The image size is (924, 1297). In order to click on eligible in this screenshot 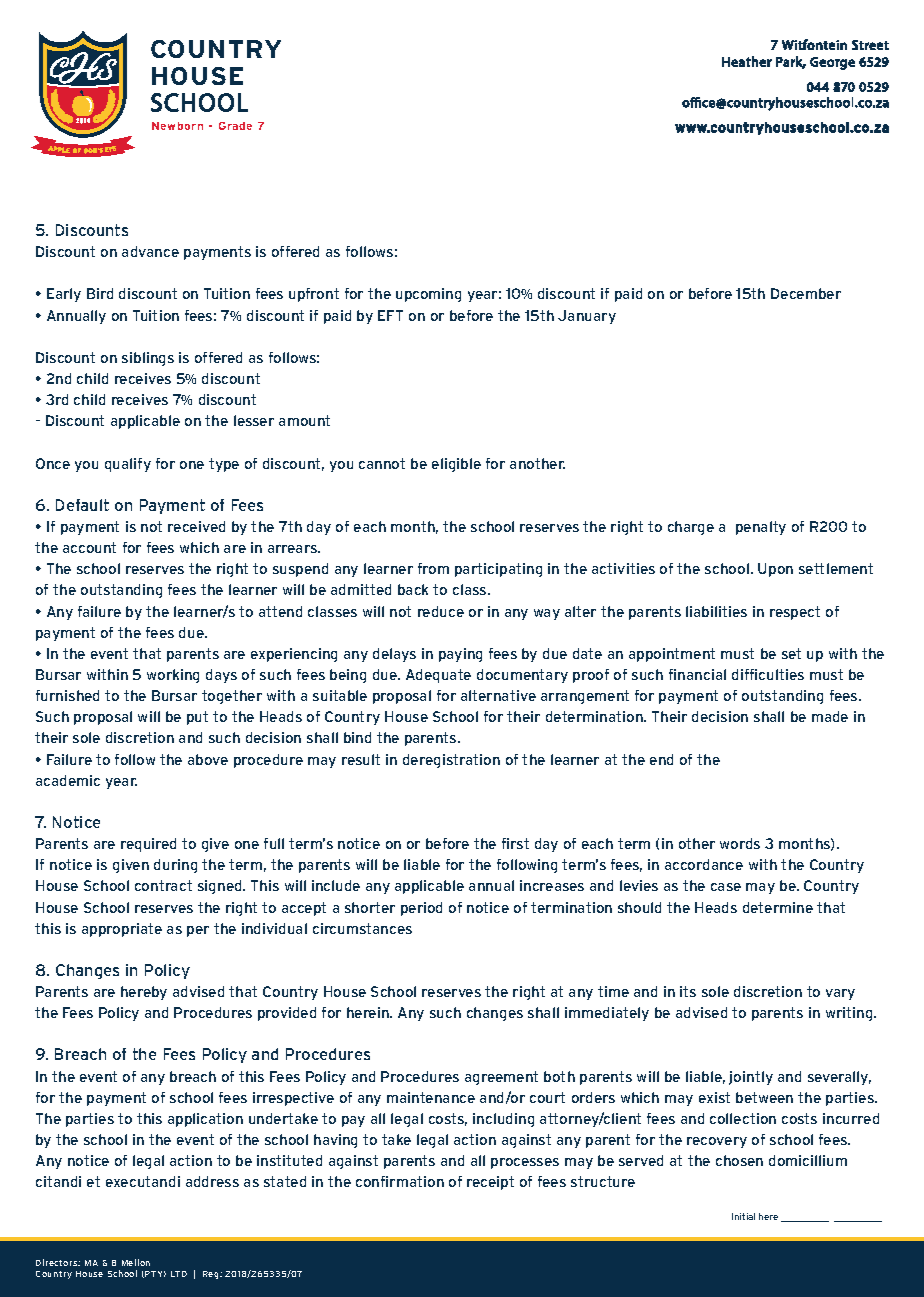, I will do `click(456, 465)`.
